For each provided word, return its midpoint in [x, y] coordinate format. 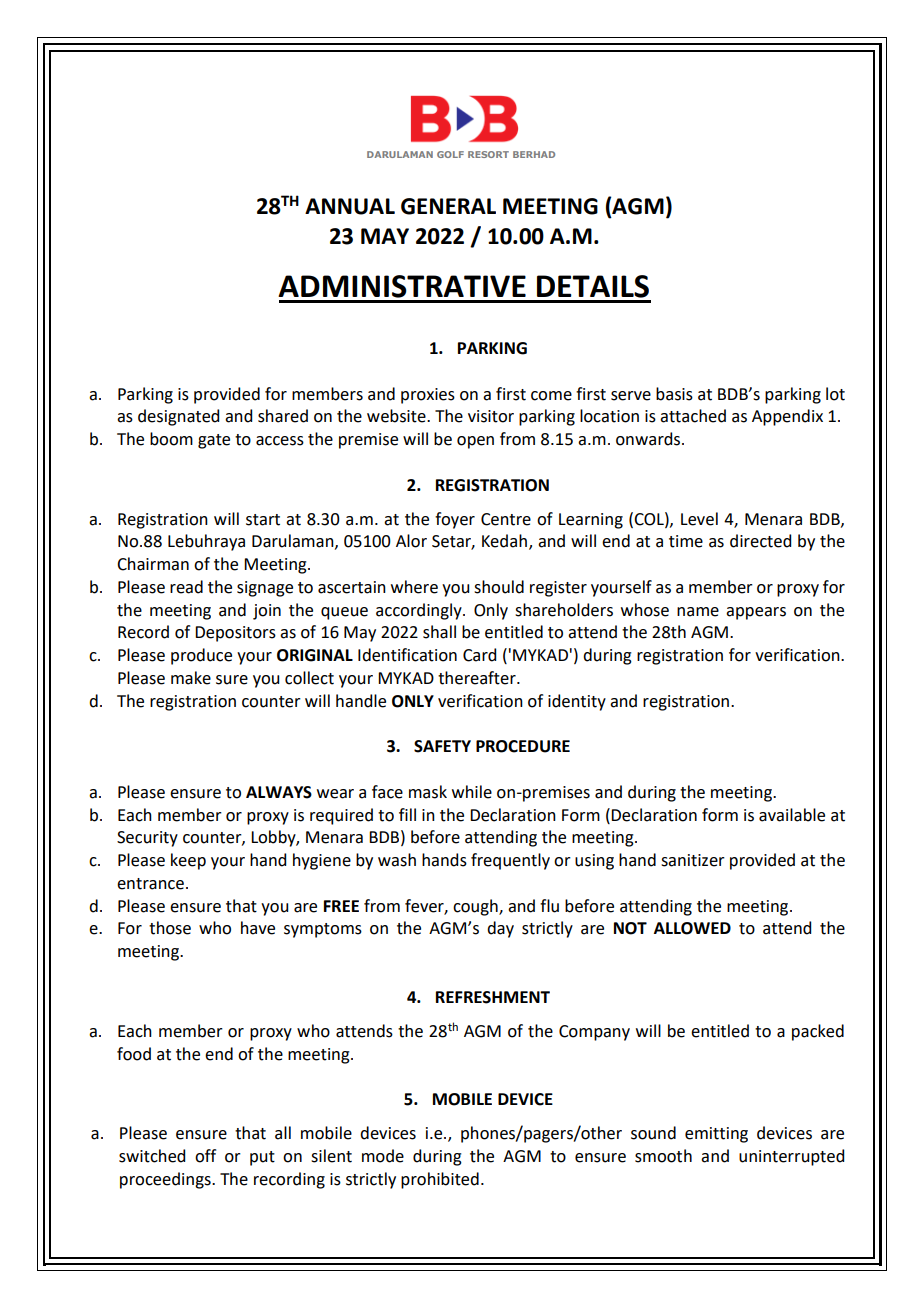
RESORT [488, 154]
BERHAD [534, 154]
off [205, 1156]
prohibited [440, 1180]
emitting [716, 1135]
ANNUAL [350, 206]
